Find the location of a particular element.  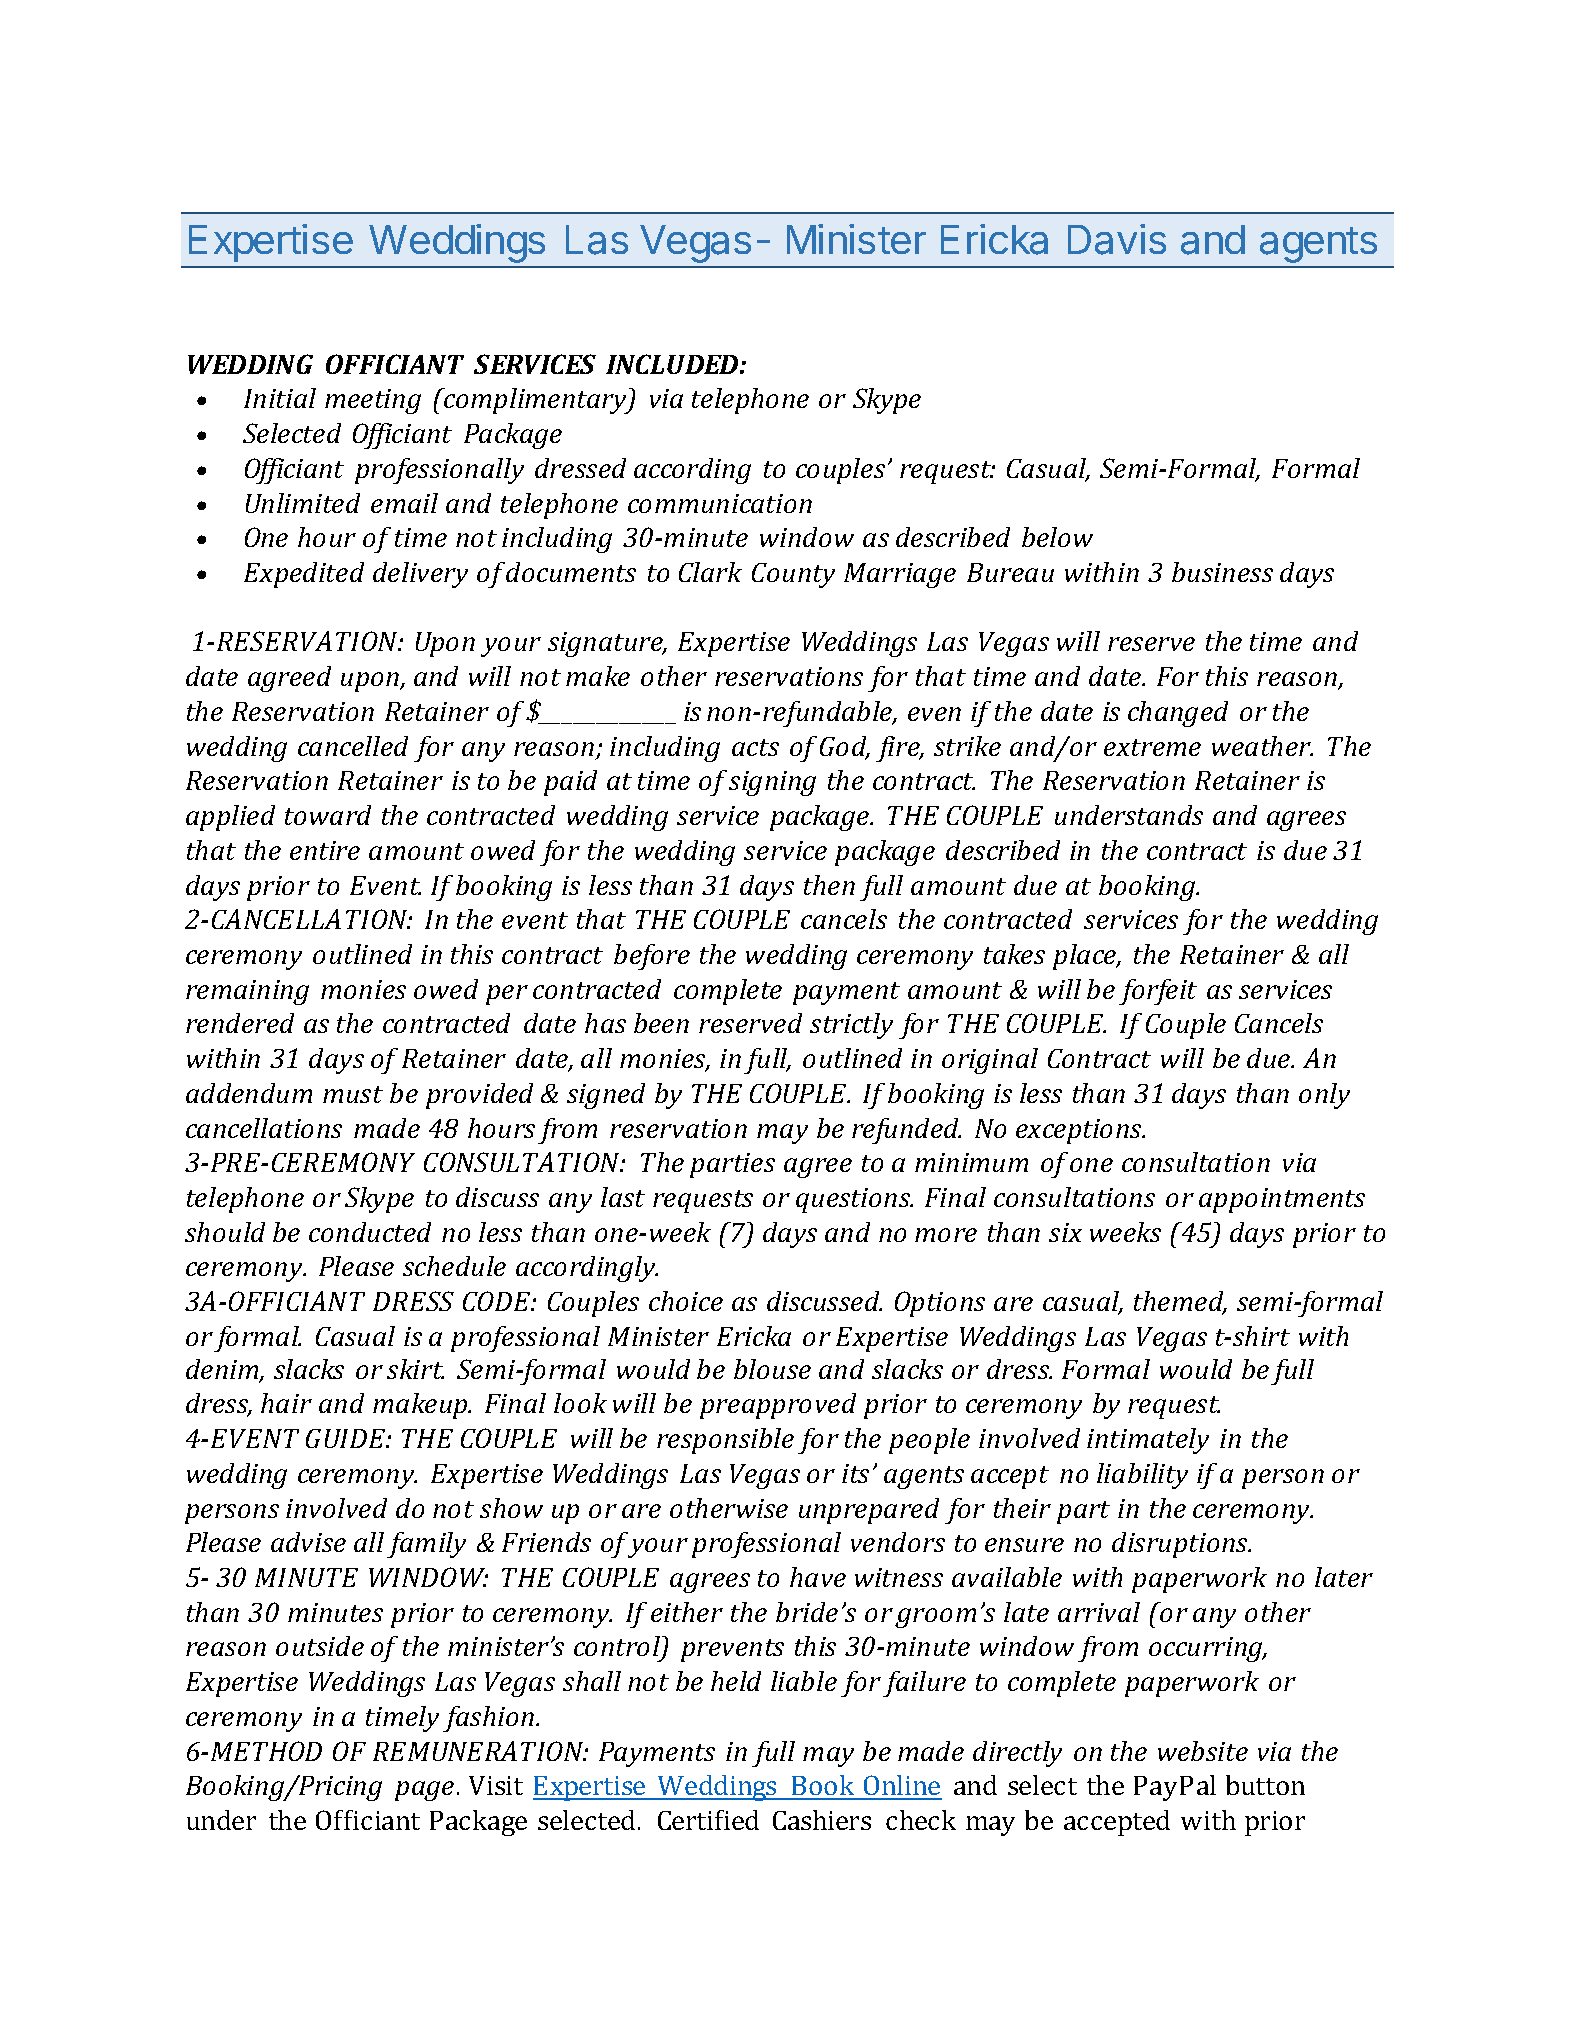

page is located at coordinates (424, 1791).
